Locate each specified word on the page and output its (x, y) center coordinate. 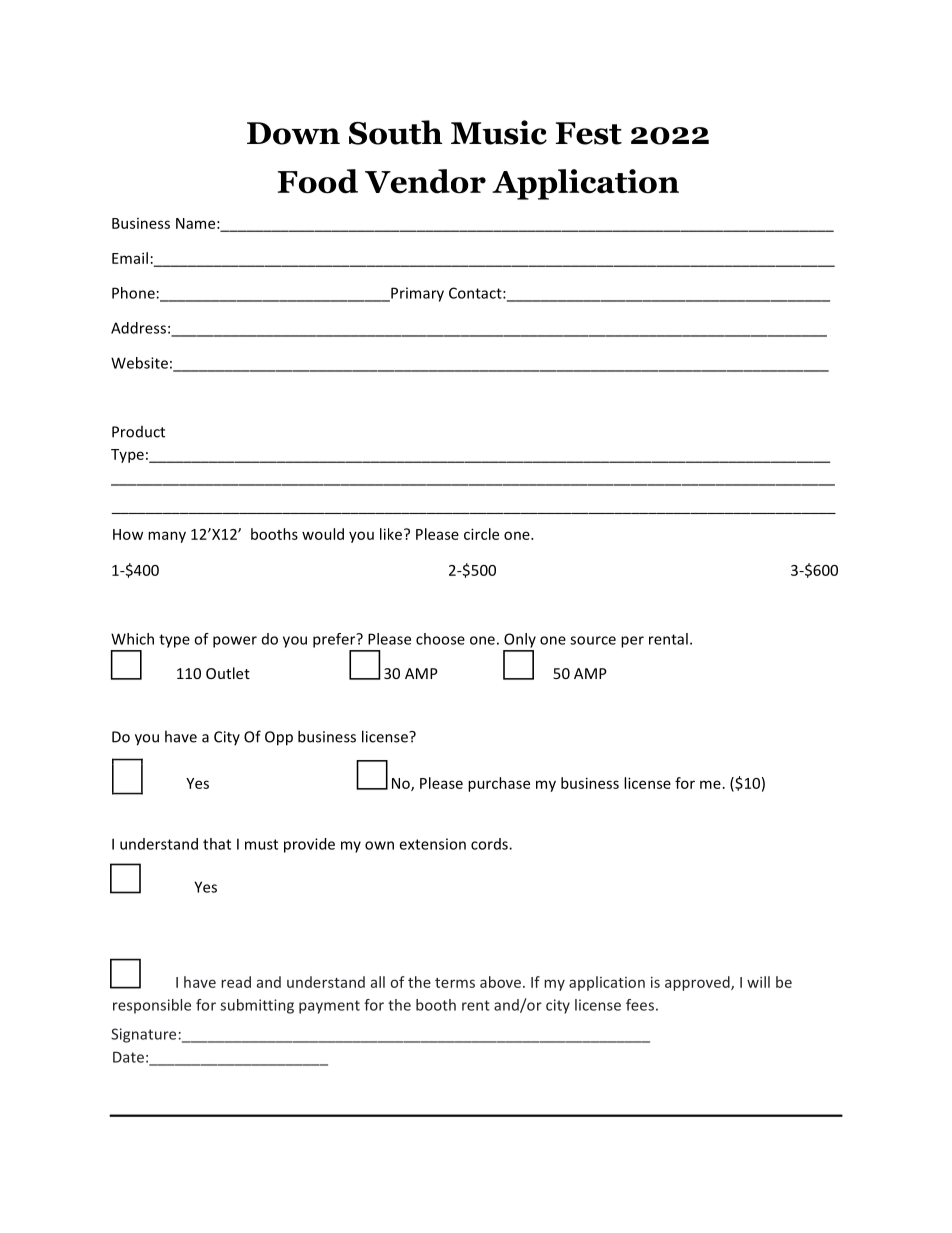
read (236, 982)
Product (138, 432)
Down (293, 133)
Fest (588, 133)
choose (440, 639)
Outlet (228, 673)
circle (481, 534)
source (593, 640)
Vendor (425, 181)
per (632, 642)
